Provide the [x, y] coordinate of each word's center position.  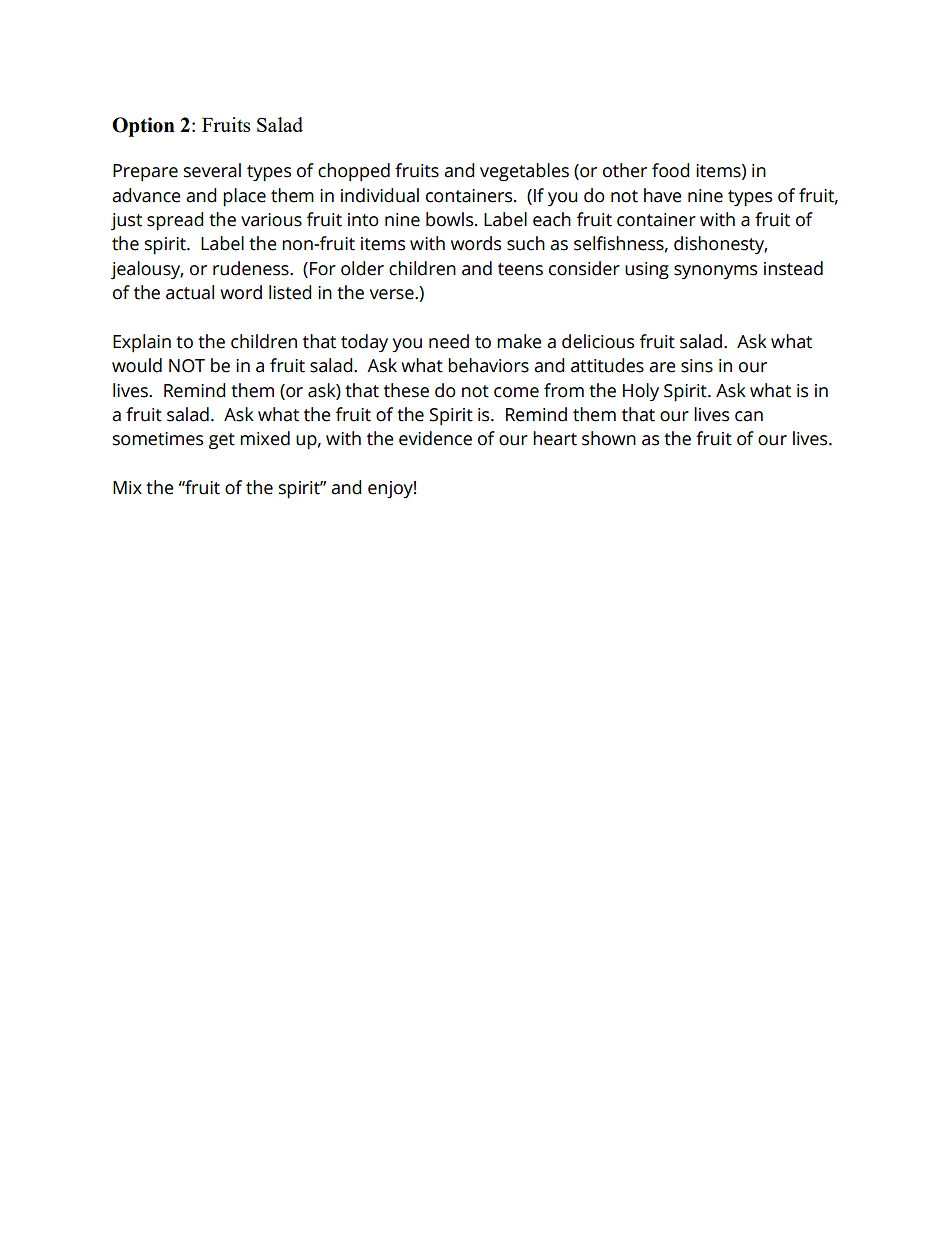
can [749, 416]
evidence [435, 438]
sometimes [158, 439]
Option [143, 127]
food [671, 170]
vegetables [524, 172]
